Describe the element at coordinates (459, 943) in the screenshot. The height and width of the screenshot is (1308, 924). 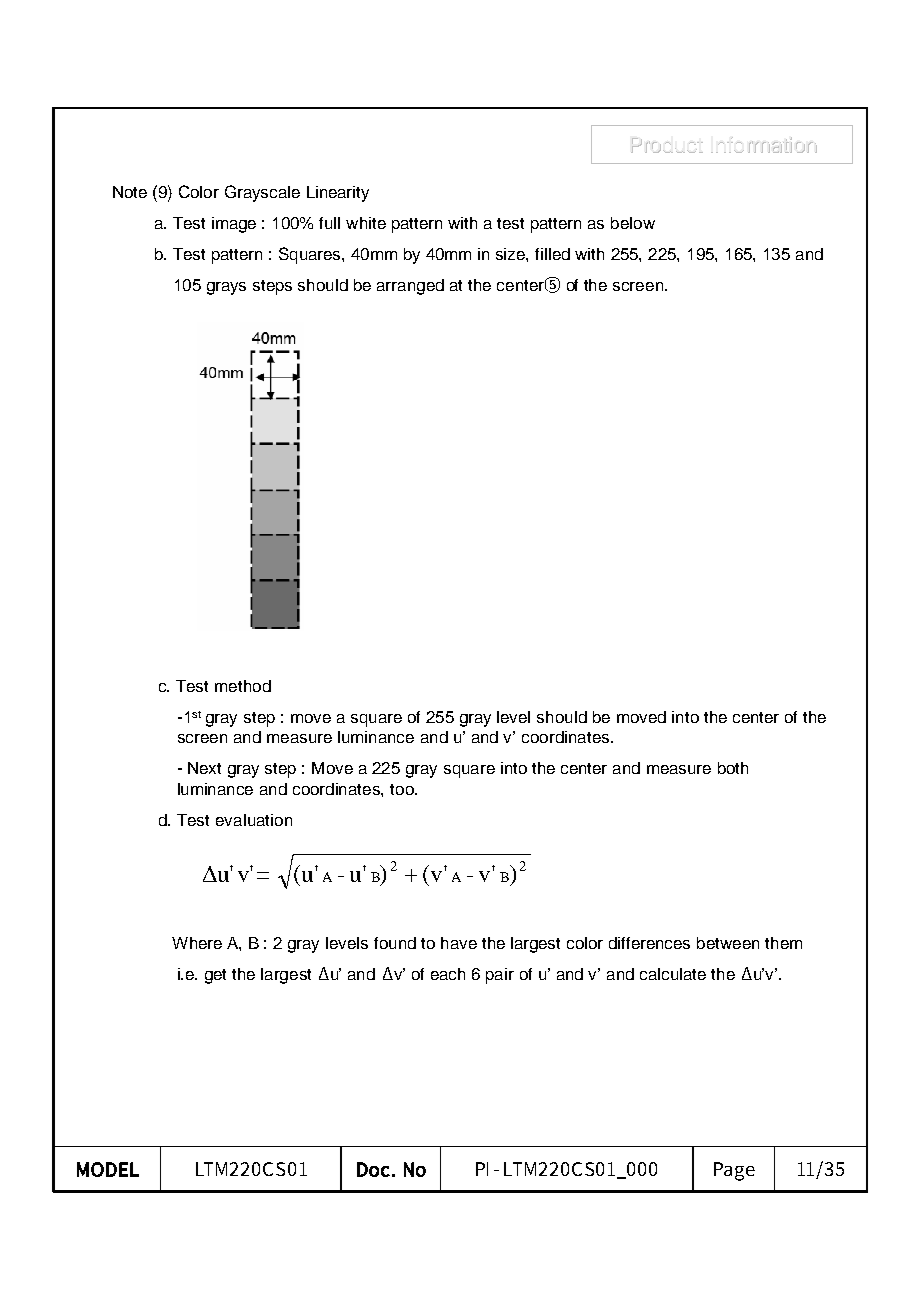
I see `have` at that location.
